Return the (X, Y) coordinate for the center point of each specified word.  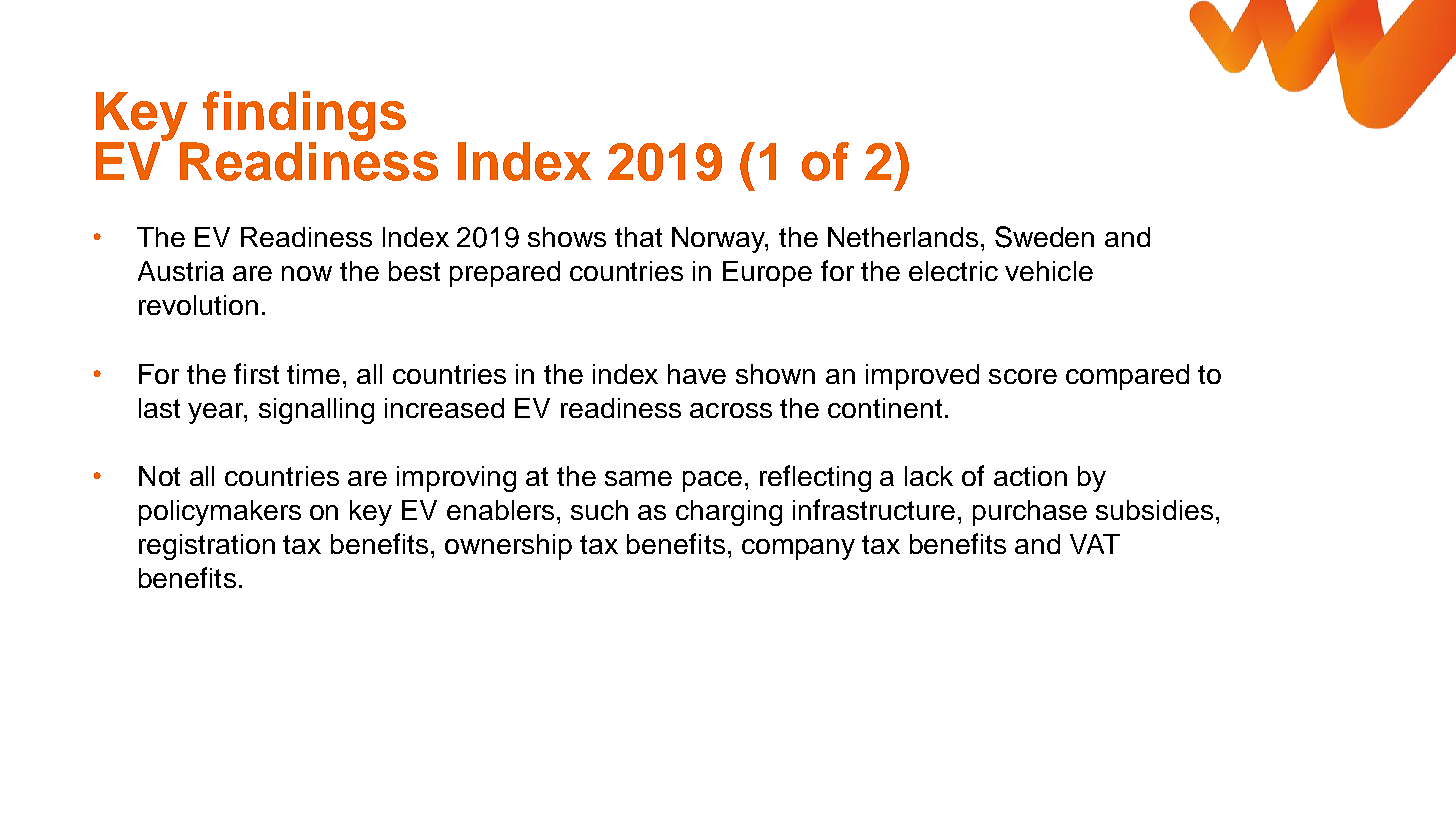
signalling (316, 411)
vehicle (1049, 271)
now (307, 273)
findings (303, 117)
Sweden (1044, 237)
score (1023, 376)
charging (729, 513)
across (731, 410)
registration (207, 547)
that (638, 237)
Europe (767, 274)
